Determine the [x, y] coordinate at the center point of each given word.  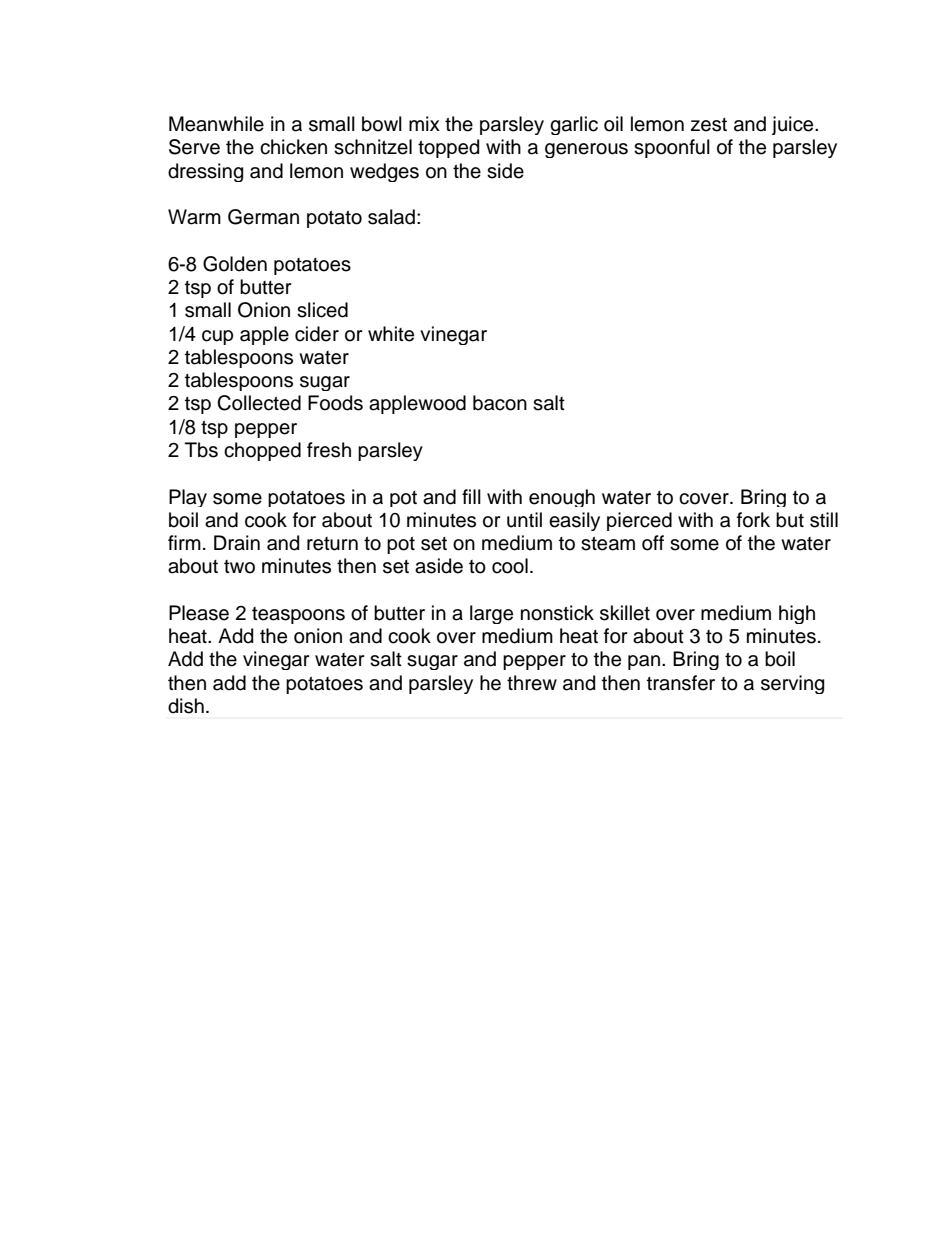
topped [448, 148]
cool [510, 566]
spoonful [672, 148]
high [797, 614]
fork [753, 520]
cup [217, 337]
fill [471, 496]
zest [709, 125]
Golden [235, 264]
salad [391, 217]
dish [186, 706]
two [239, 567]
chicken [293, 147]
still [824, 520]
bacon [500, 403]
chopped [262, 451]
